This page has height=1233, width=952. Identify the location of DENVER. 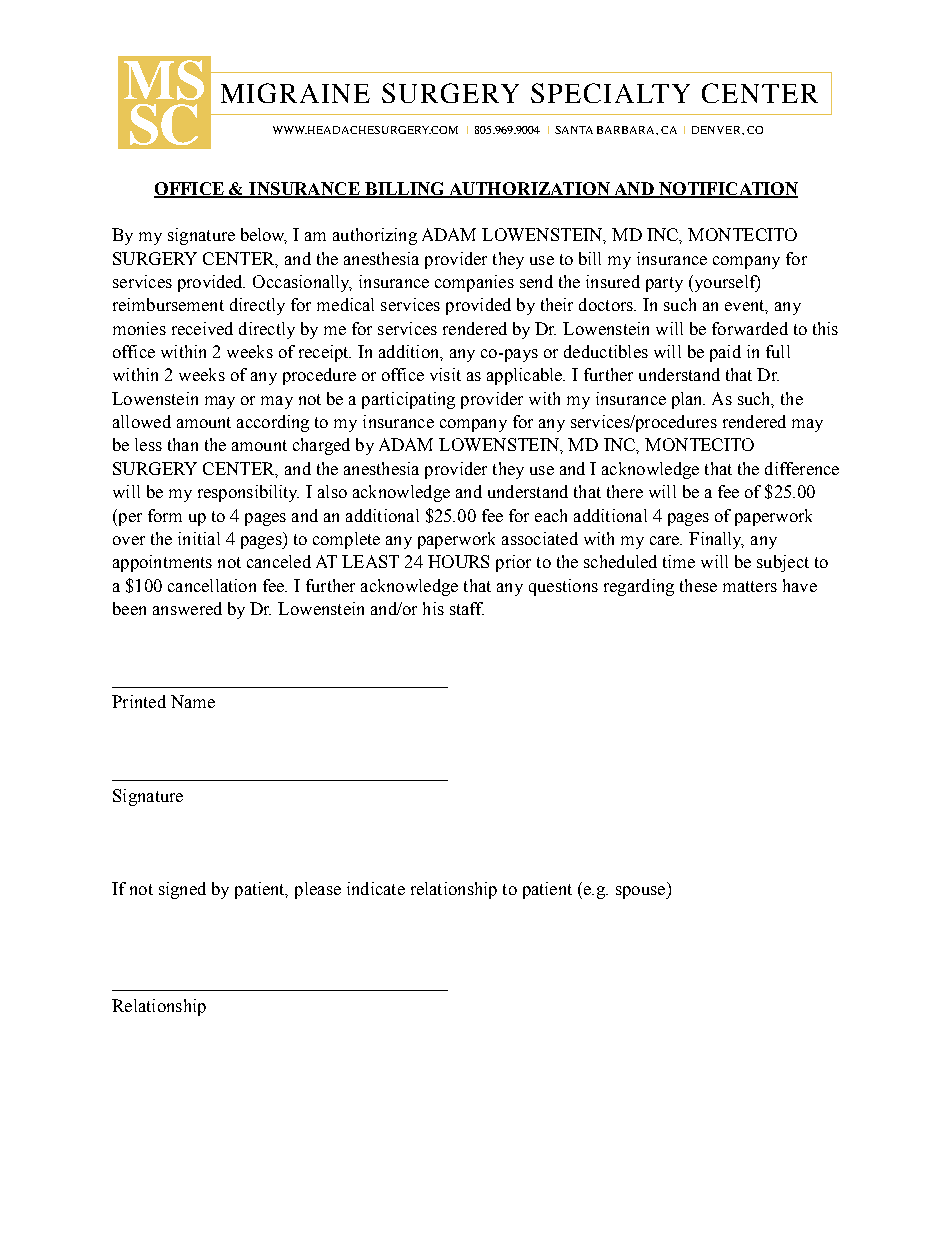
(717, 130).
